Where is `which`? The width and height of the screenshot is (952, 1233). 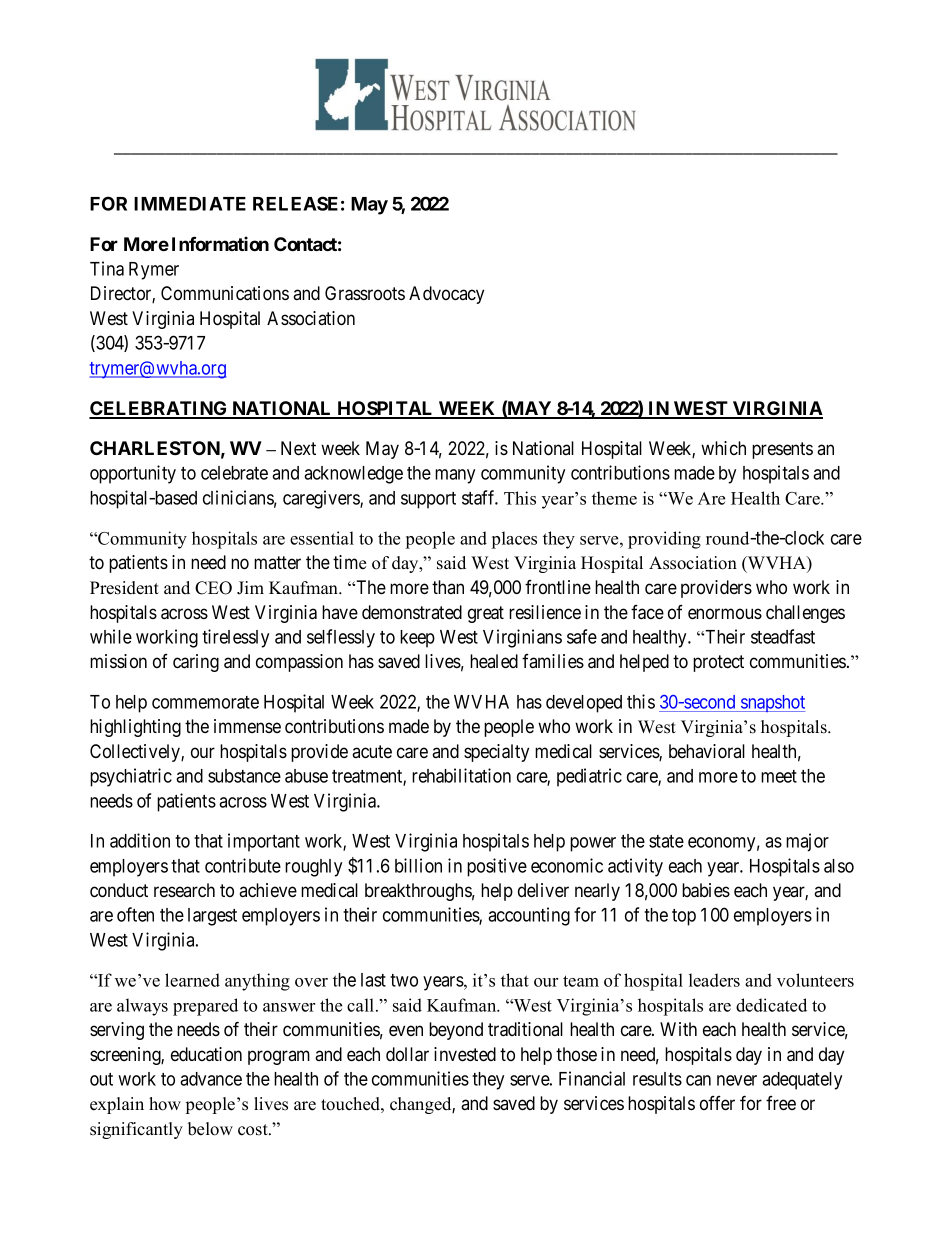
which is located at coordinates (723, 448).
